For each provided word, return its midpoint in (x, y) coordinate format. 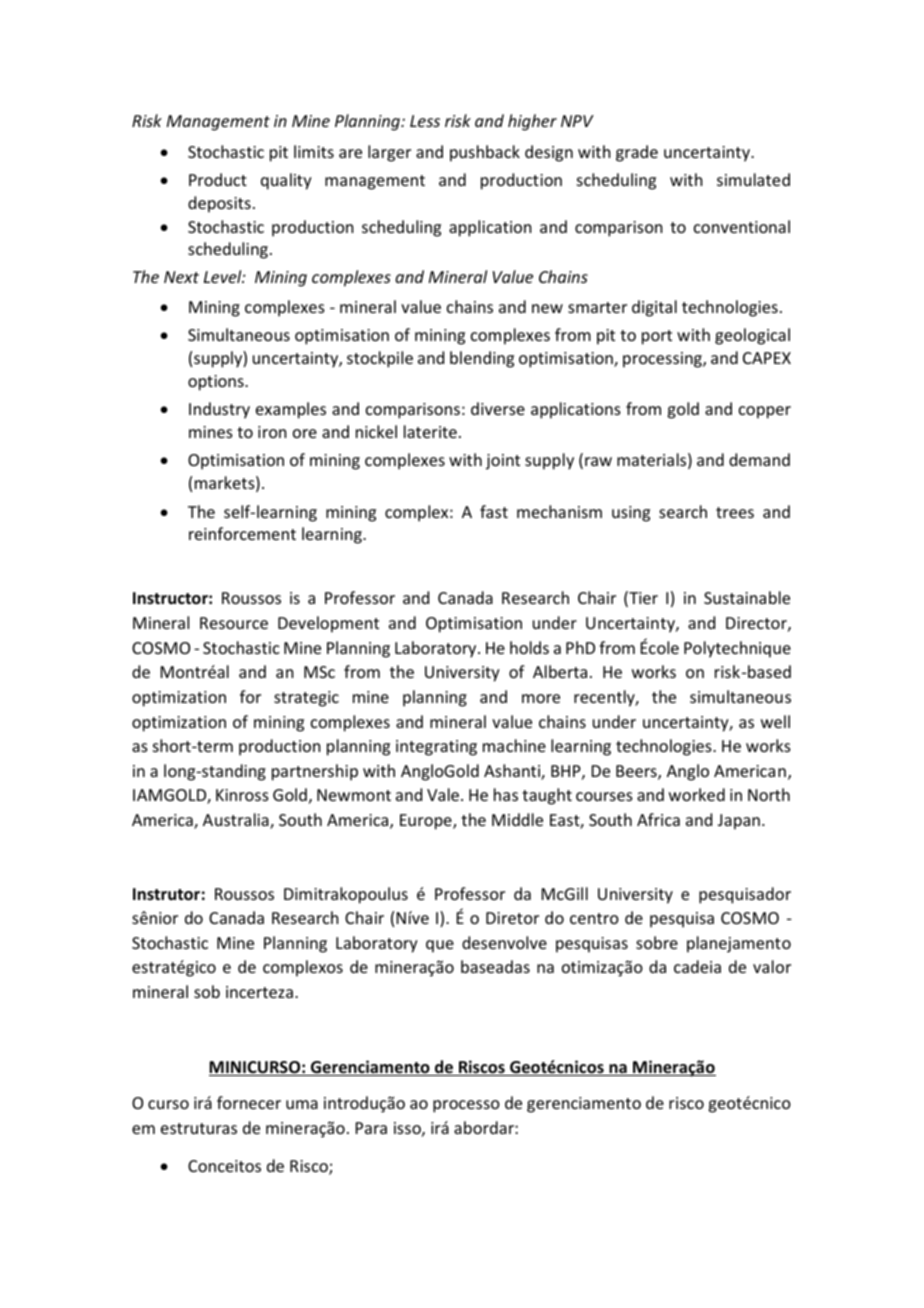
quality (286, 181)
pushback (485, 153)
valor (772, 966)
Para (371, 1128)
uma (302, 1104)
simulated (753, 179)
